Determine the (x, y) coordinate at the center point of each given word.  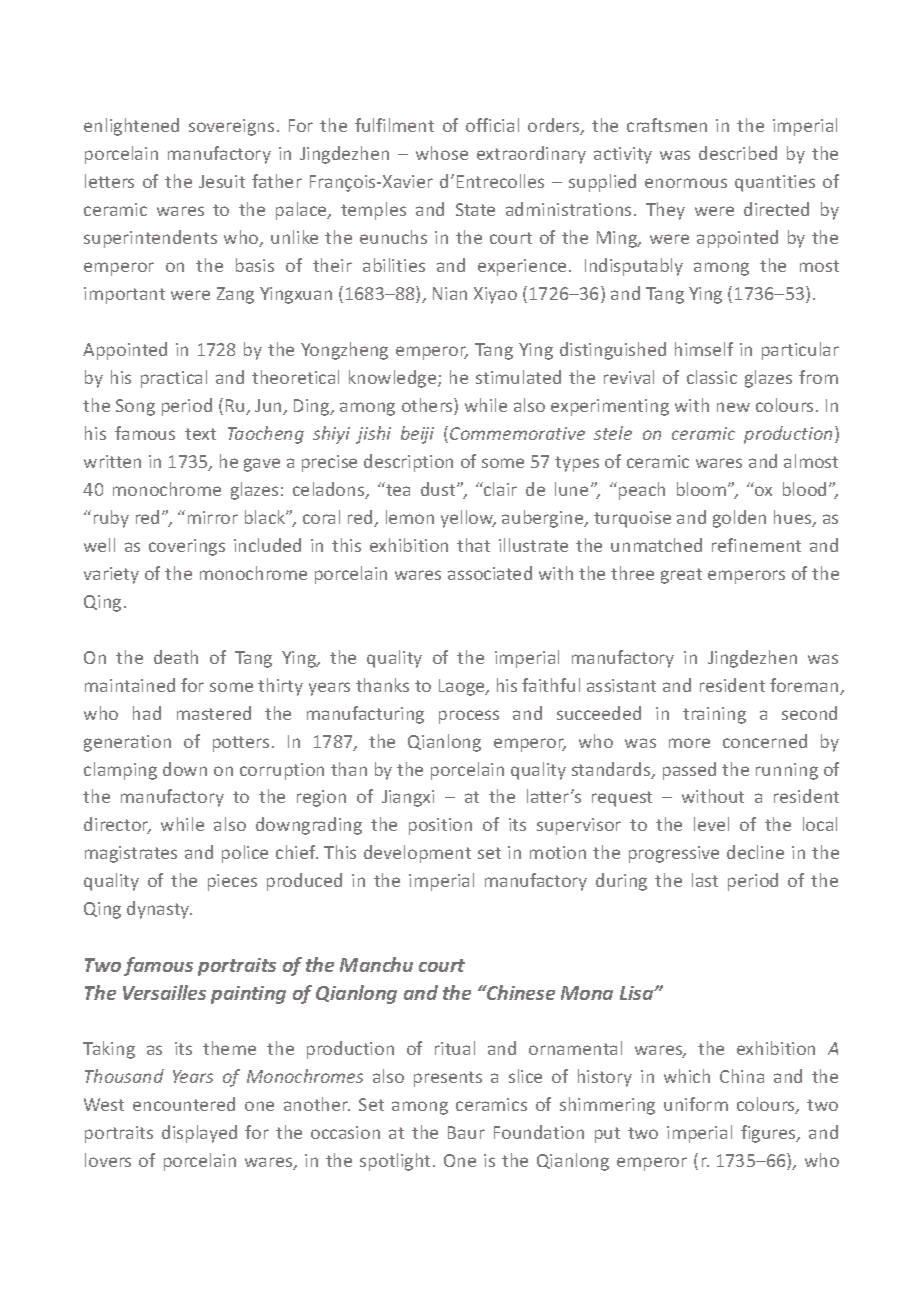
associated (490, 573)
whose (442, 153)
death (176, 657)
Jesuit (222, 181)
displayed (199, 1134)
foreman (805, 686)
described (738, 153)
